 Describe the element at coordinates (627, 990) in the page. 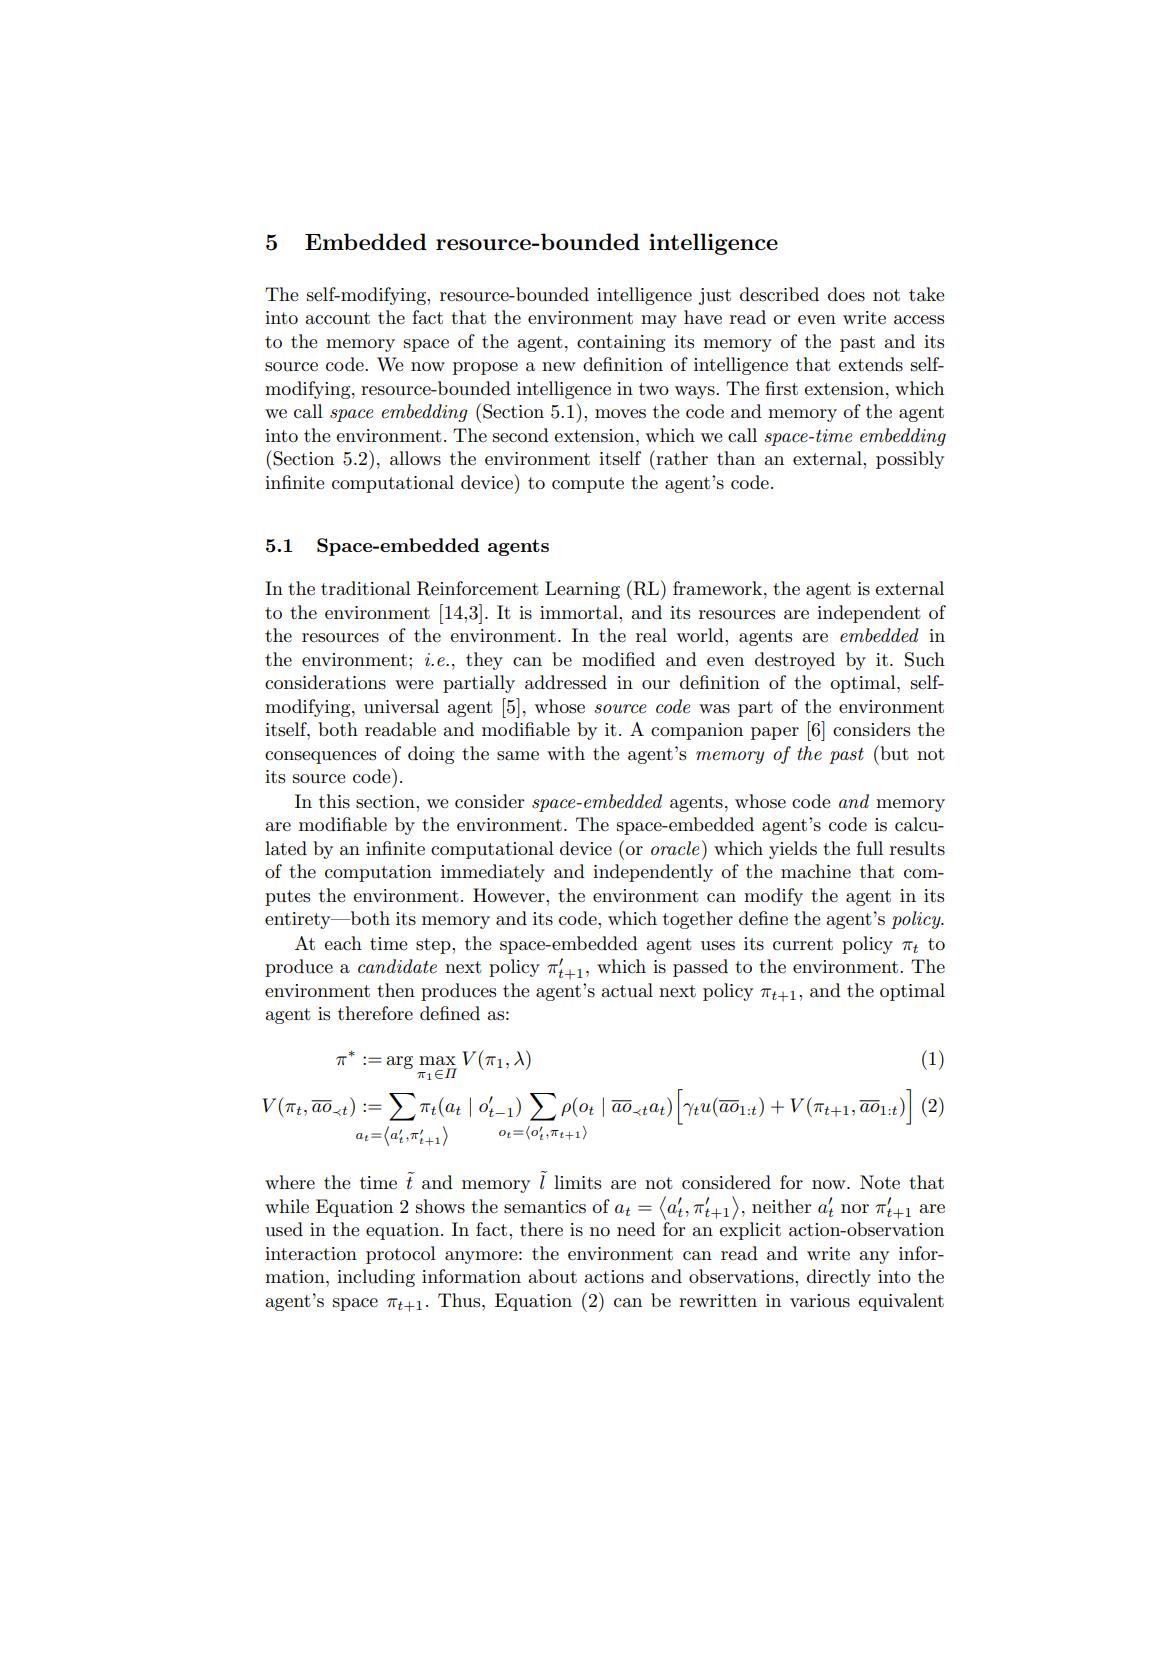

I see `actual` at that location.
